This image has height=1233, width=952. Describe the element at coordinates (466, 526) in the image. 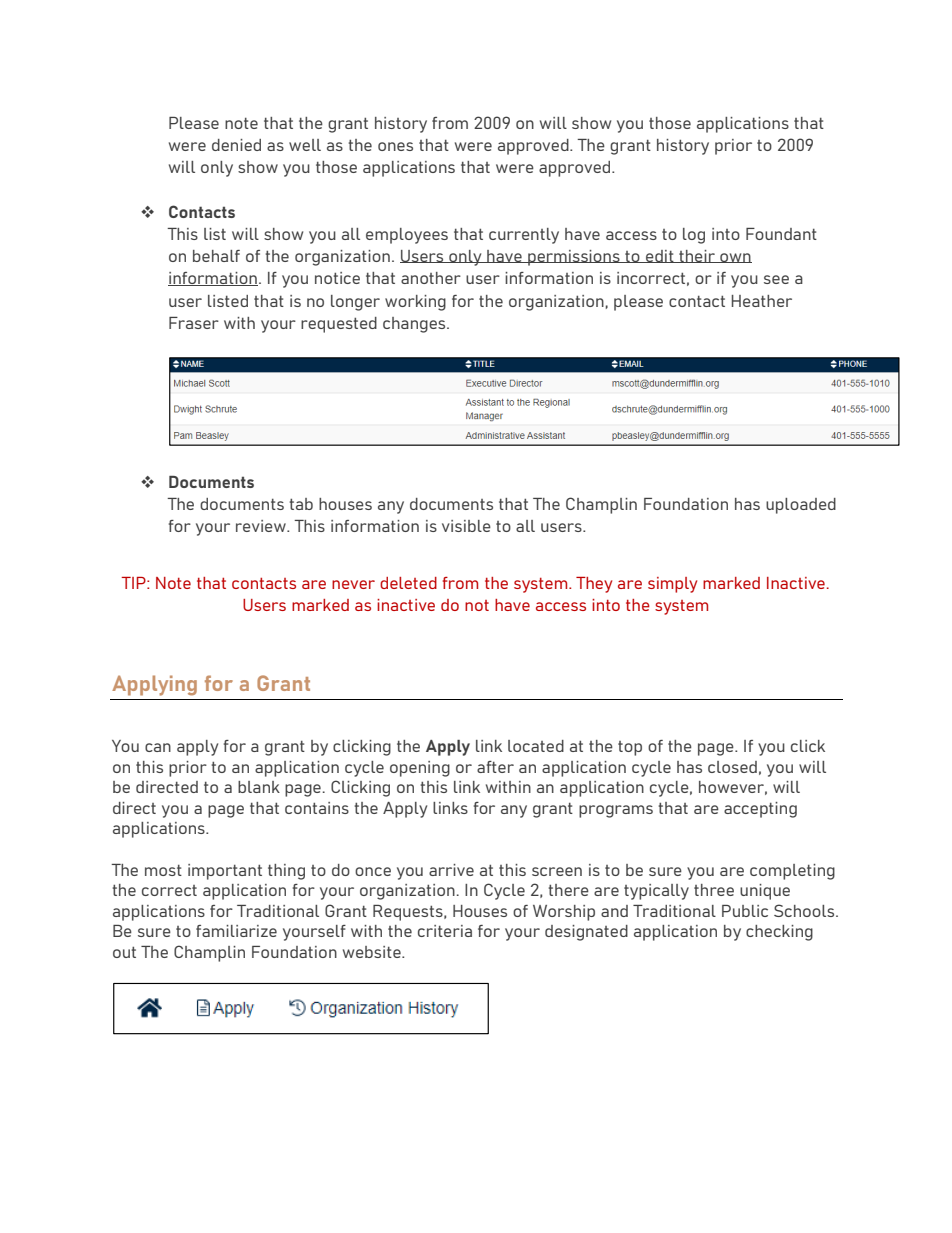

I see `visible` at that location.
